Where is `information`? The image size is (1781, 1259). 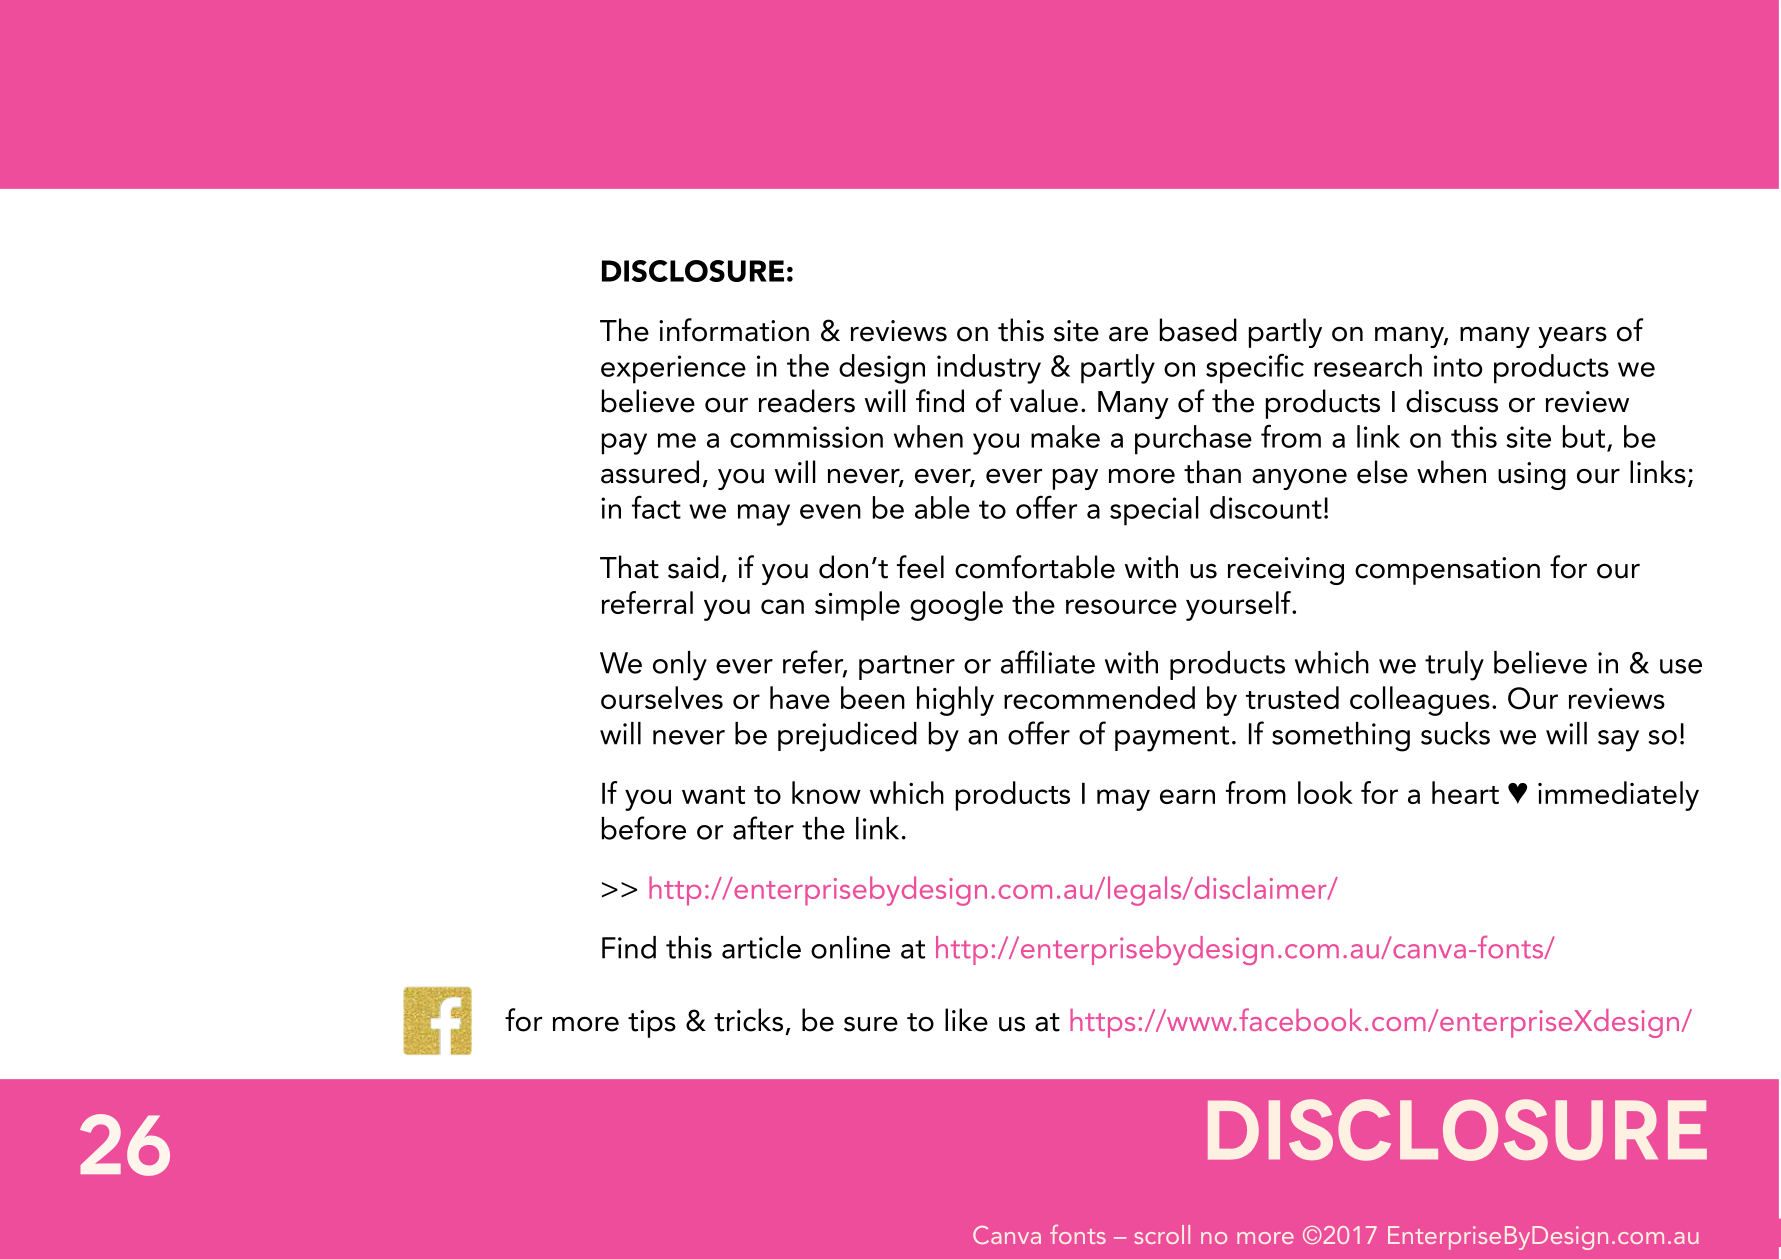 information is located at coordinates (734, 330).
